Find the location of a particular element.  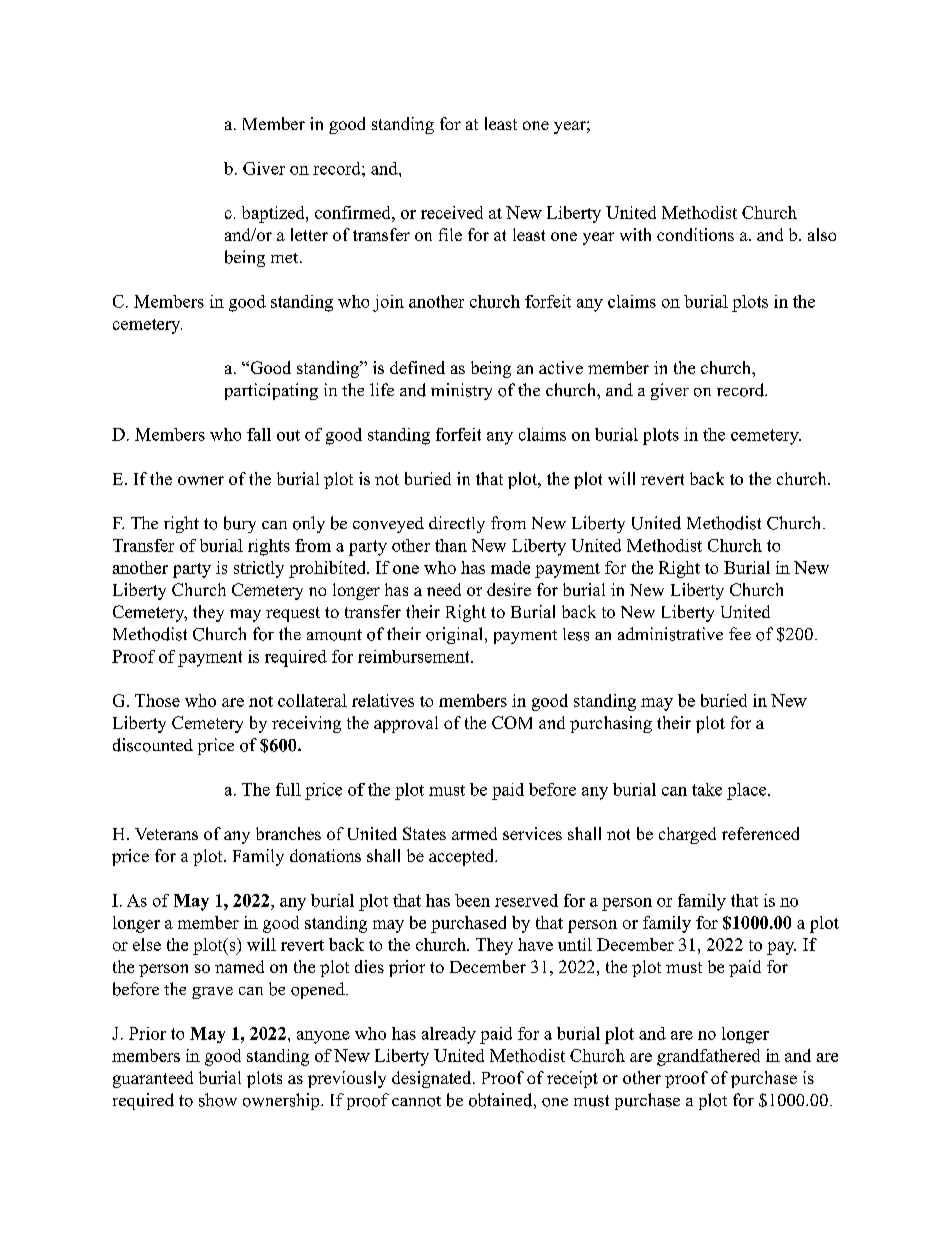

fee is located at coordinates (740, 633).
